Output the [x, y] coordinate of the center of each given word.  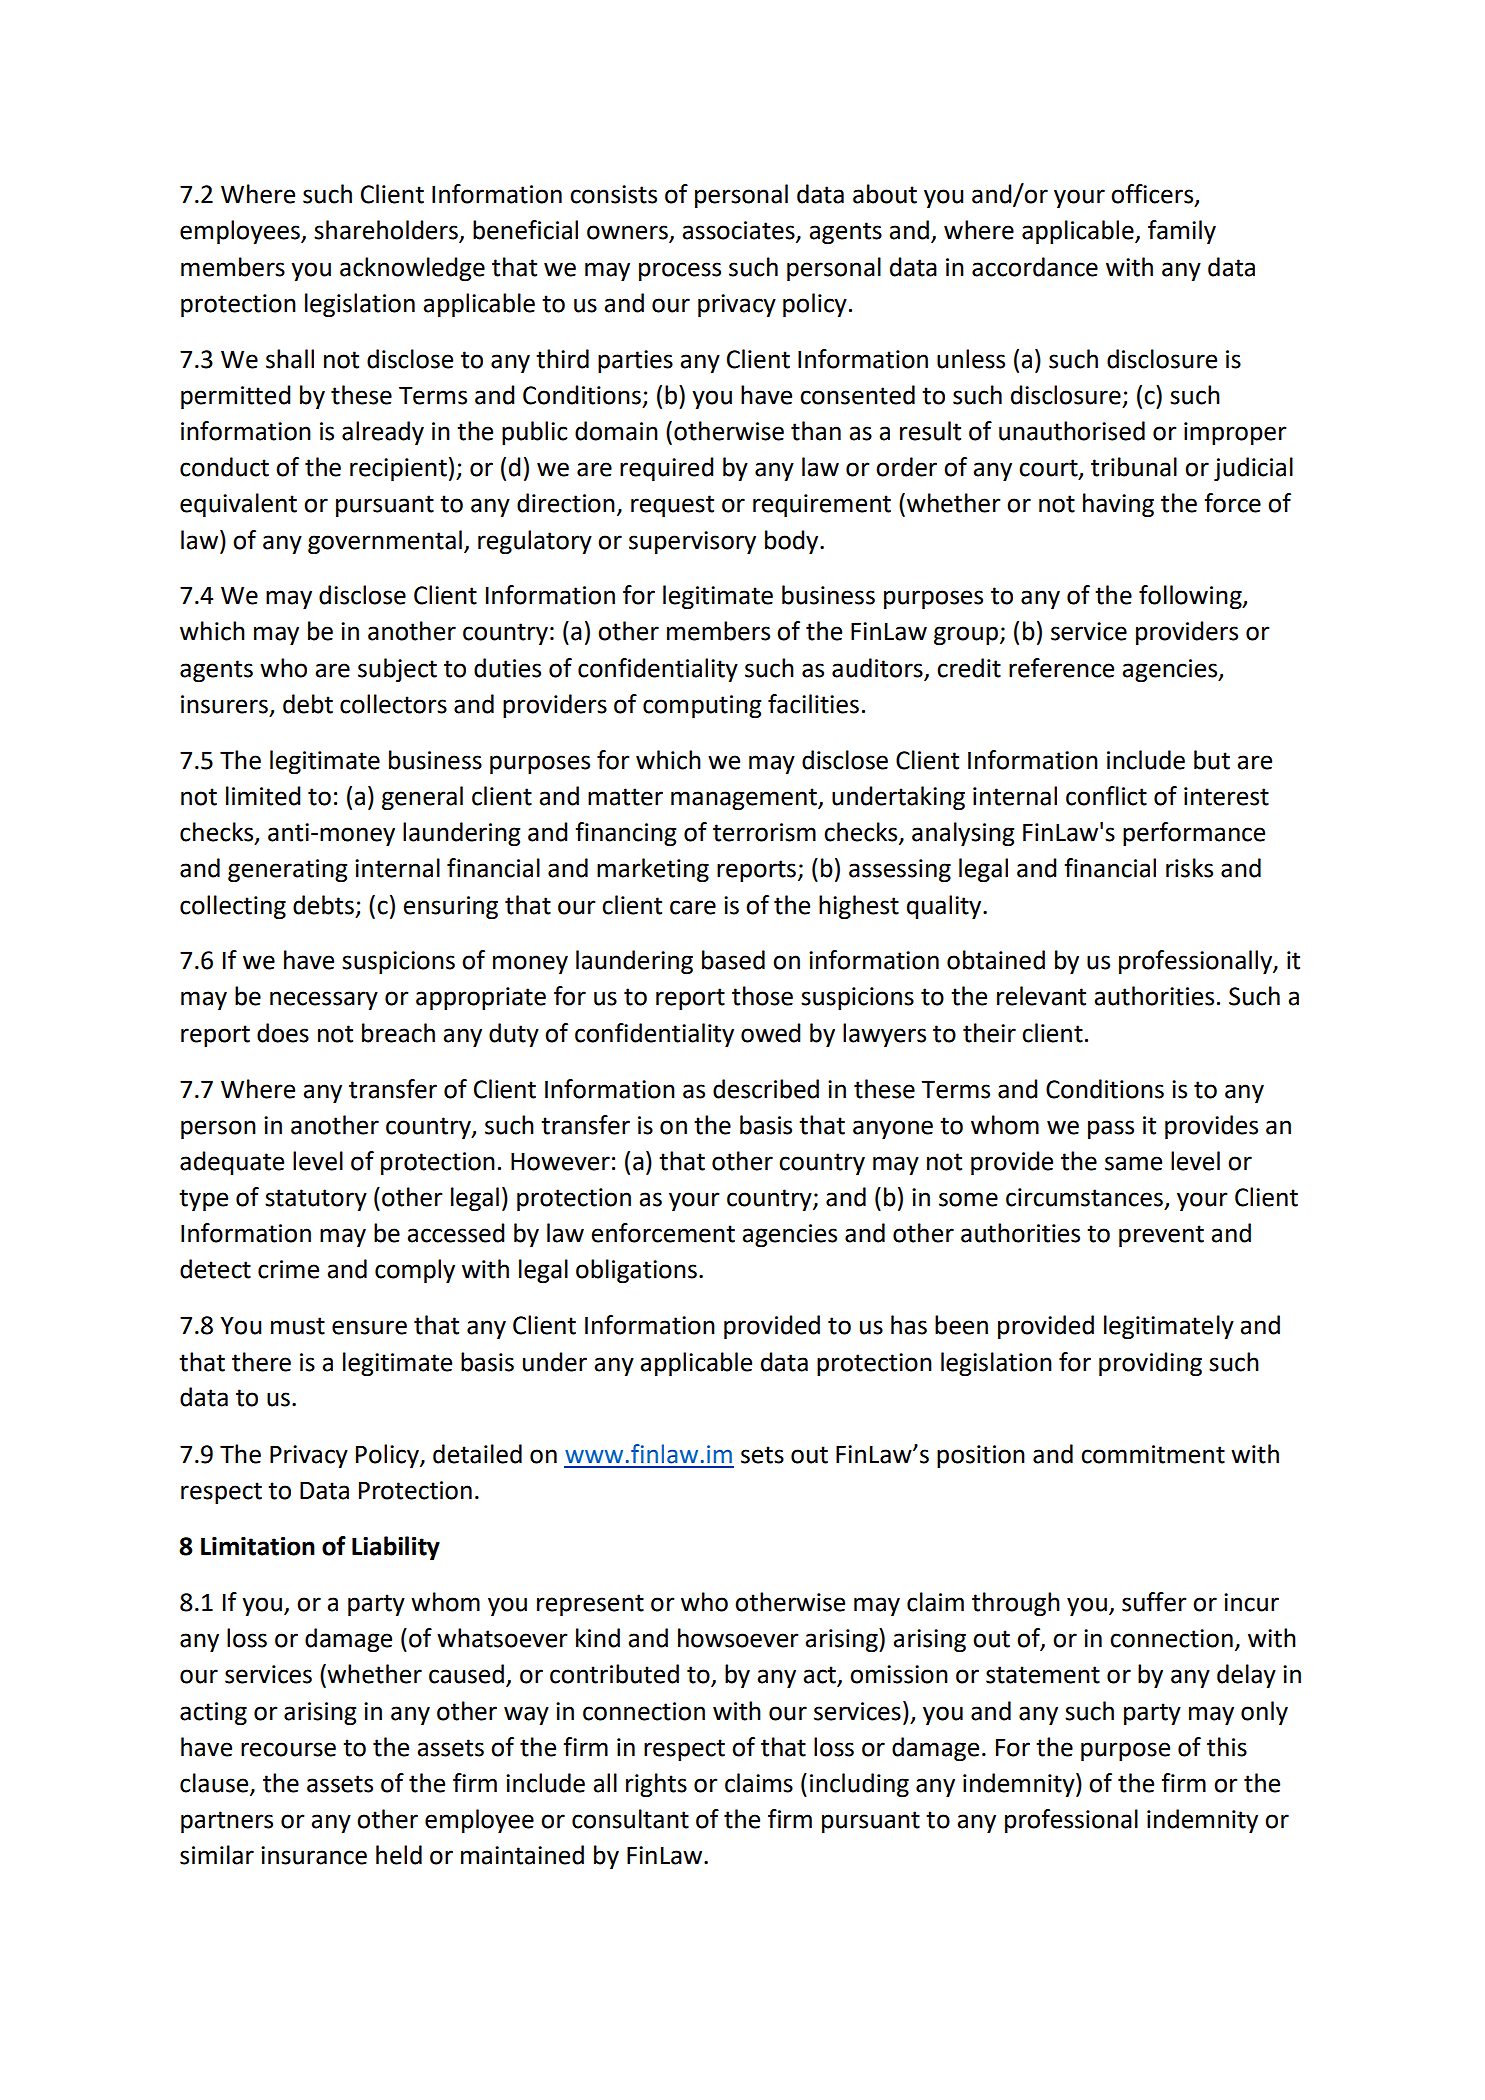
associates [739, 231]
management [745, 799]
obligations [636, 1271]
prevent [1161, 1236]
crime [288, 1269]
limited [263, 796]
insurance [314, 1855]
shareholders [387, 231]
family [1182, 232]
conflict [1106, 796]
